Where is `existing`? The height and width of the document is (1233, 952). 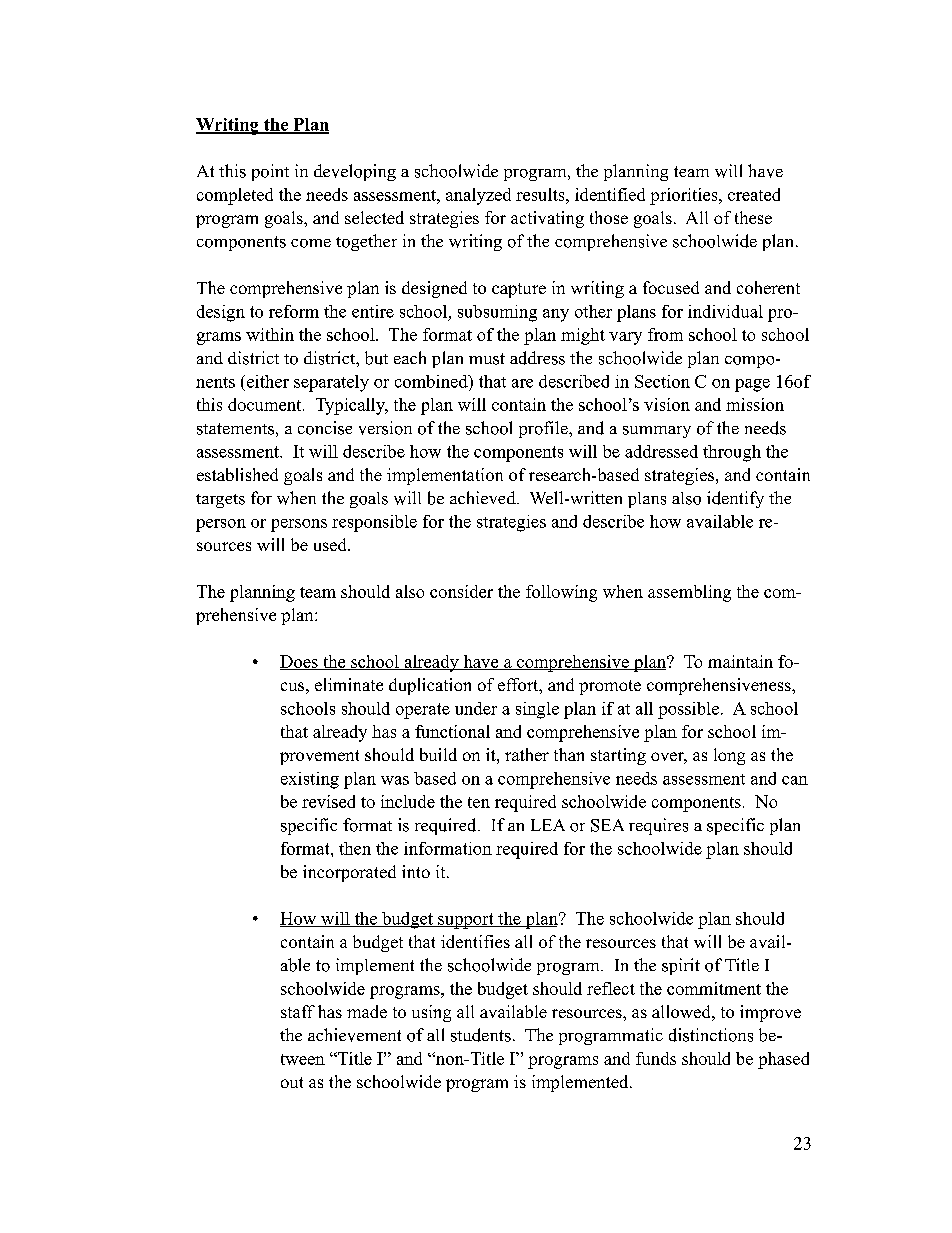 existing is located at coordinates (310, 780).
